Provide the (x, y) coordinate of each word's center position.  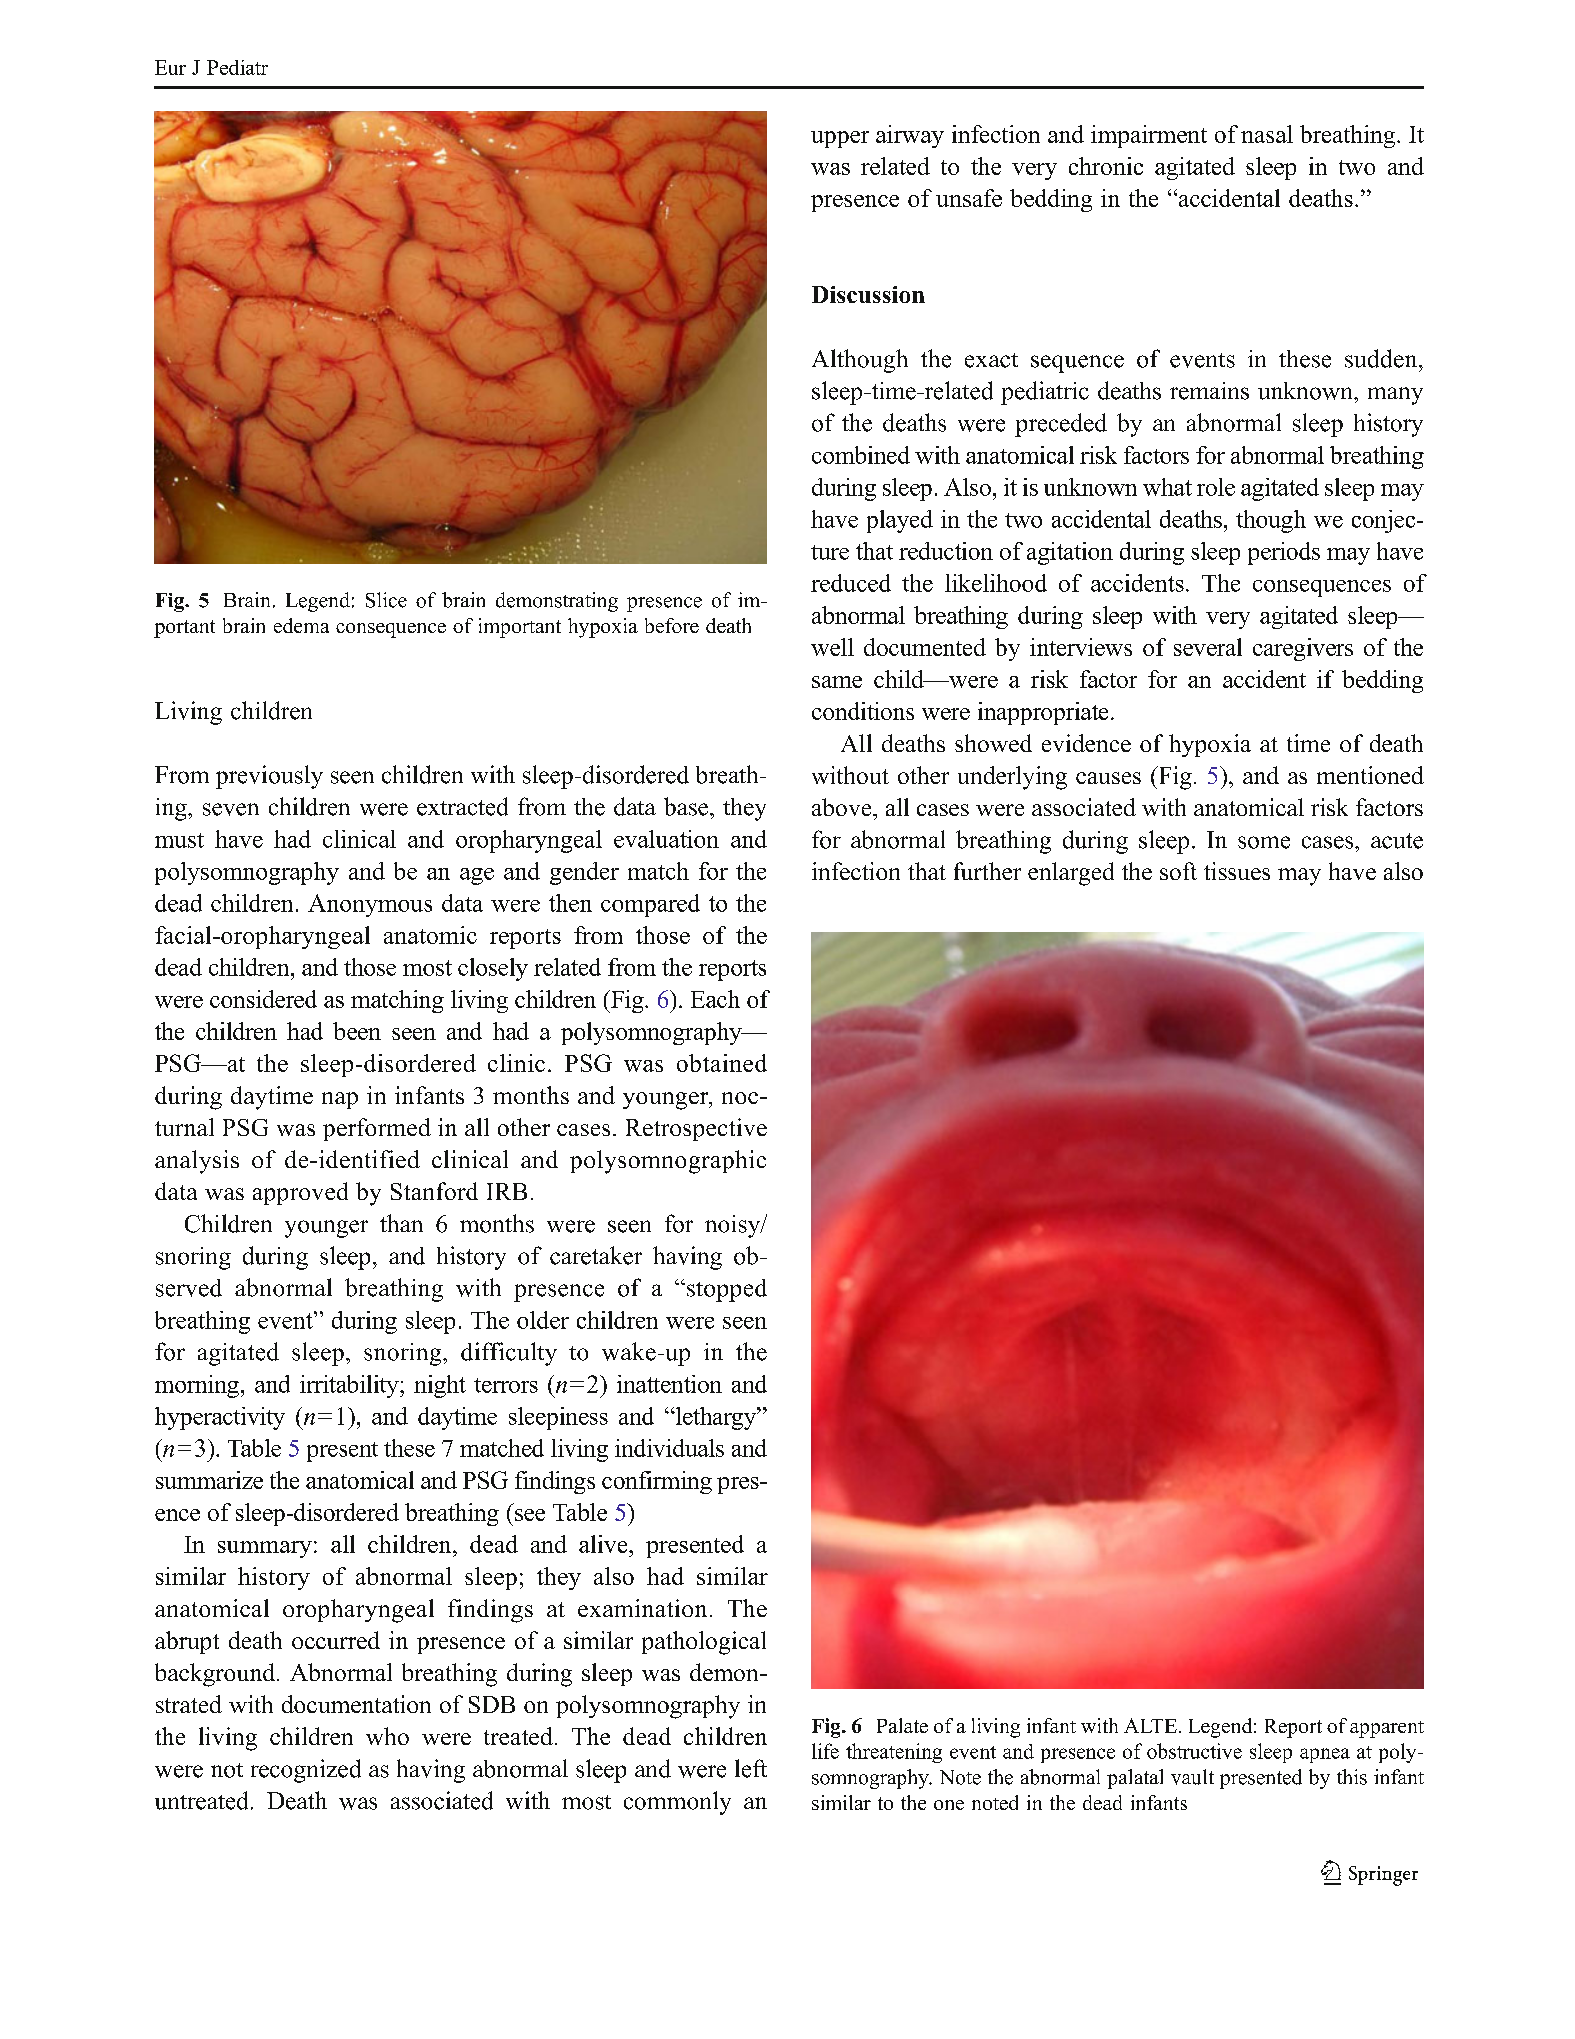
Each (715, 999)
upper (840, 139)
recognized (306, 1771)
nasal (1267, 134)
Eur (170, 67)
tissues (1237, 871)
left (751, 1768)
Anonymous (370, 905)
